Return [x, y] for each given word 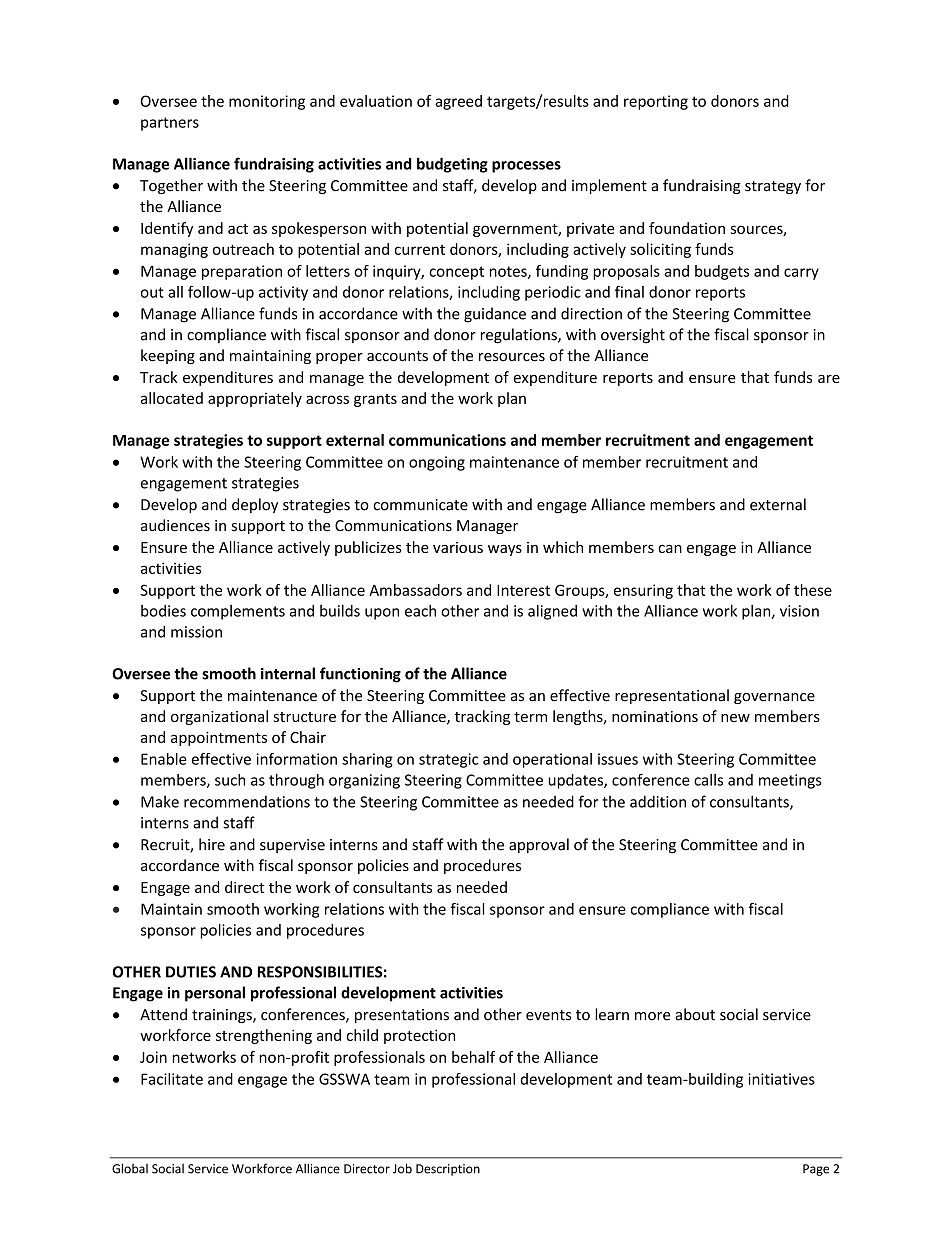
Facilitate [172, 1079]
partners [170, 124]
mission [196, 632]
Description [448, 1170]
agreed [458, 102]
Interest [523, 590]
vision [799, 611]
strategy [773, 187]
